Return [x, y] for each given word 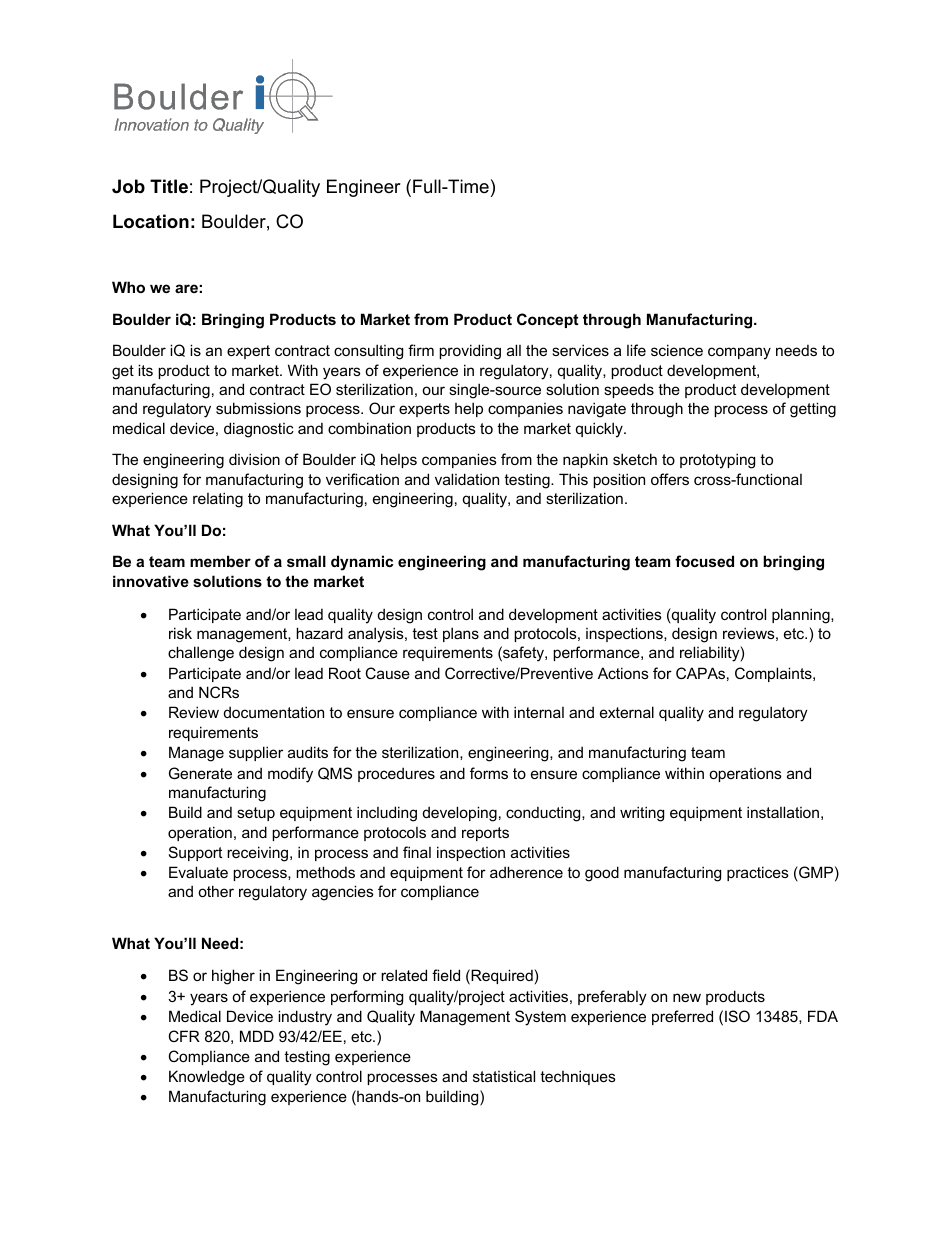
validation [467, 479]
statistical [504, 1076]
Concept [548, 320]
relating [218, 500]
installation [783, 812]
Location [151, 221]
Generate [200, 773]
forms [489, 773]
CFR [184, 1036]
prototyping [717, 461]
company [739, 353]
